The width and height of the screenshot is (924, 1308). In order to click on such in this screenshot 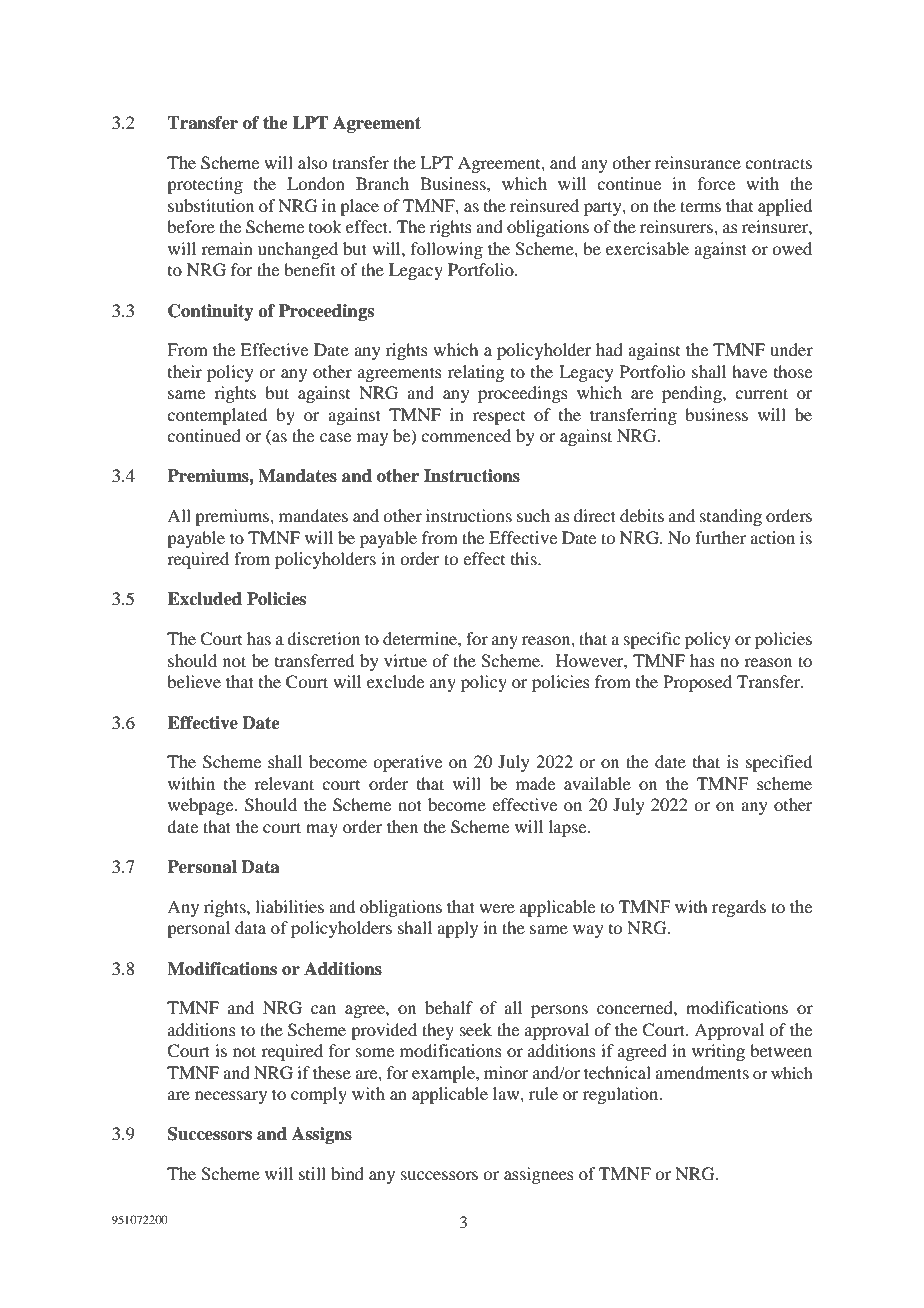, I will do `click(533, 515)`.
